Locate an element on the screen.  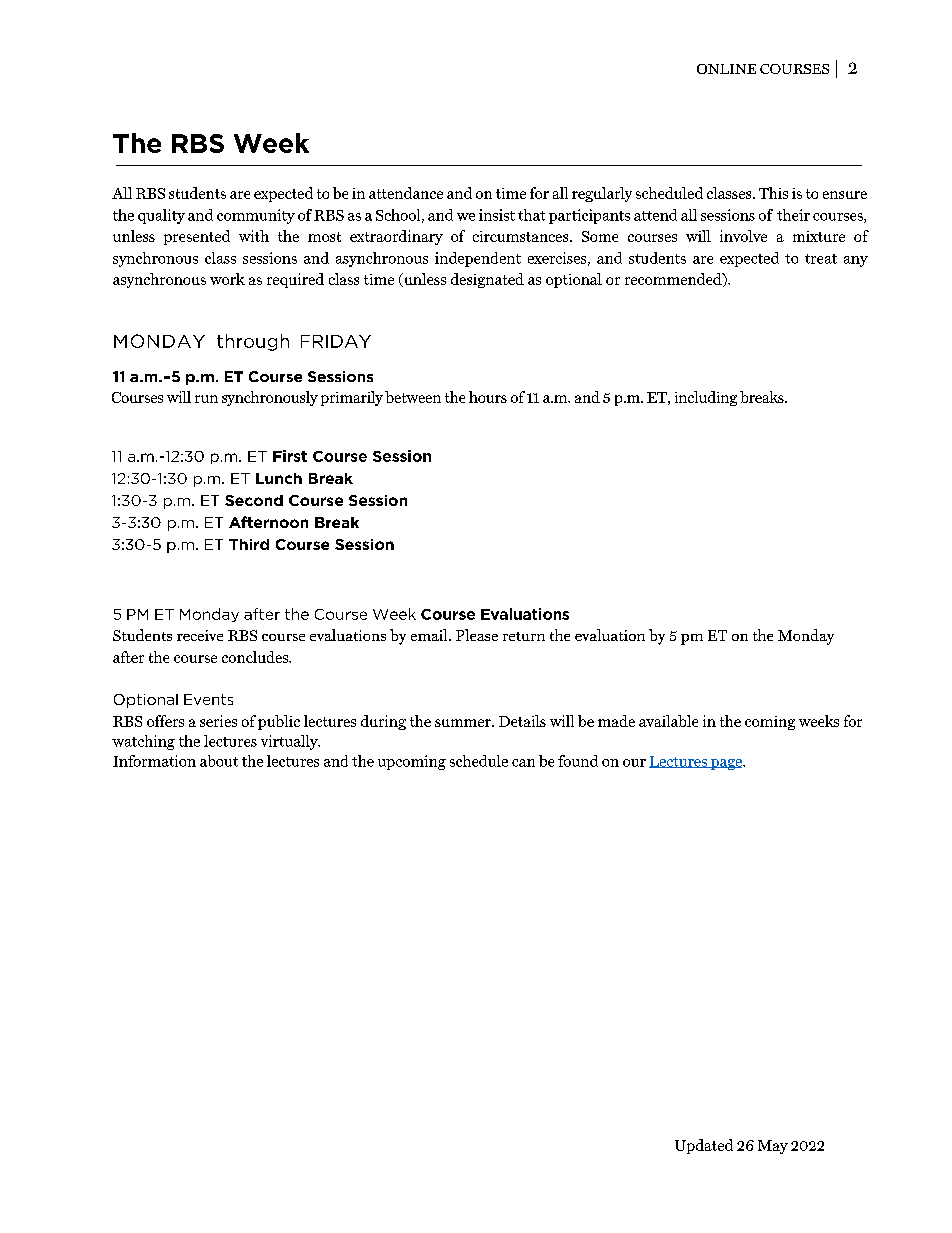
community is located at coordinates (256, 216).
